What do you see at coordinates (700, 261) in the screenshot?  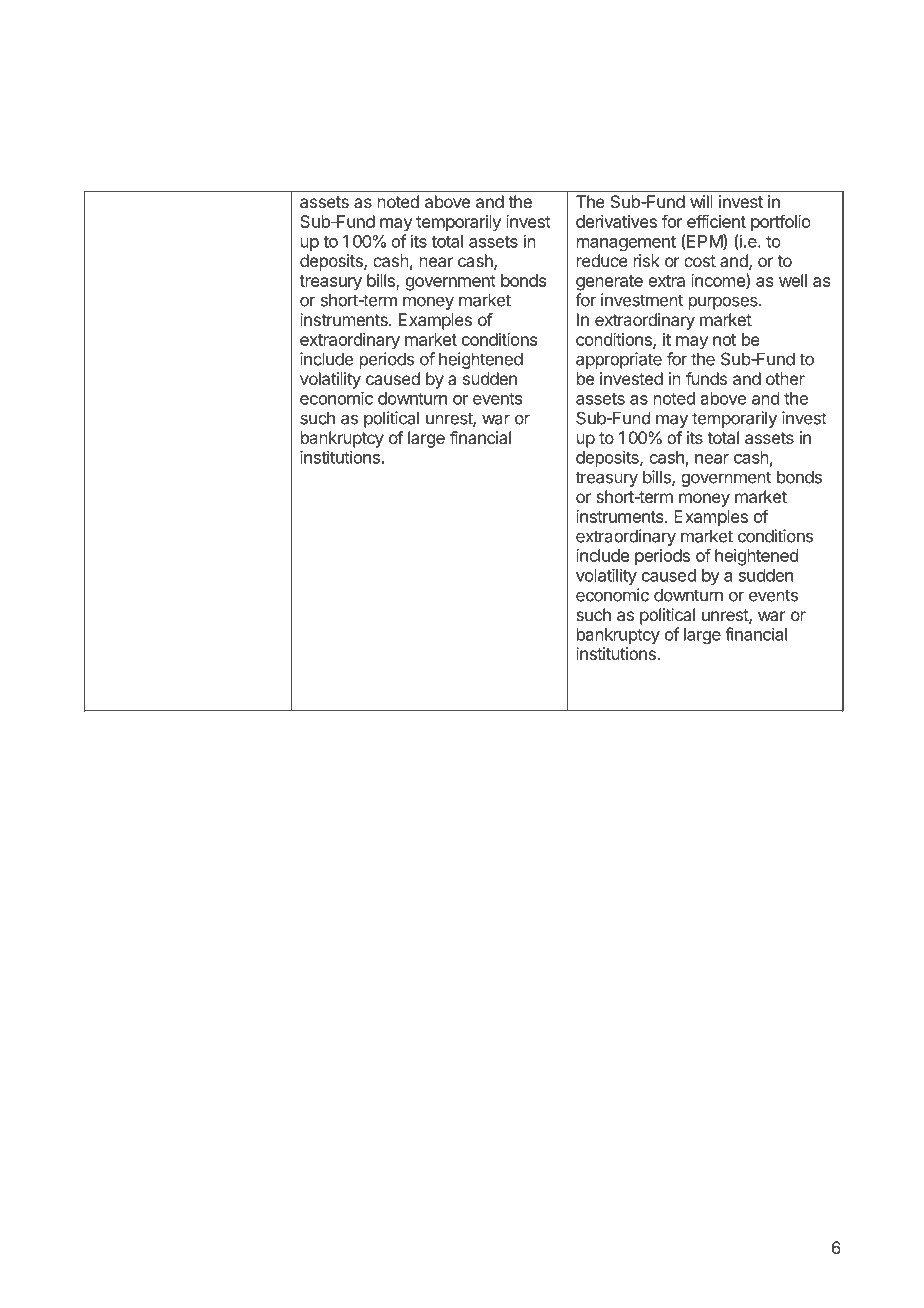 I see `cost` at bounding box center [700, 261].
